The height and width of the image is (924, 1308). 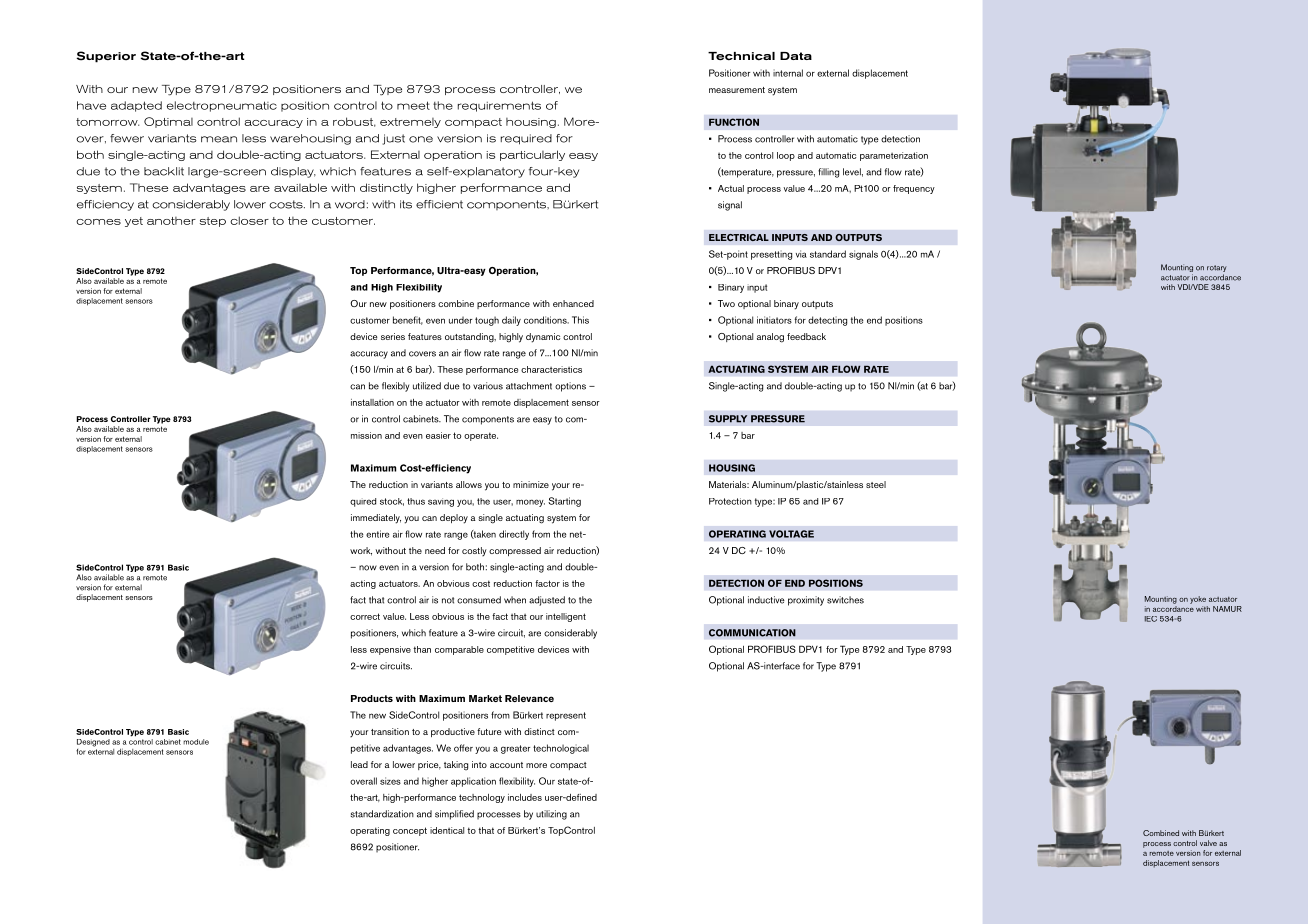 I want to click on steel, so click(x=876, y=484).
